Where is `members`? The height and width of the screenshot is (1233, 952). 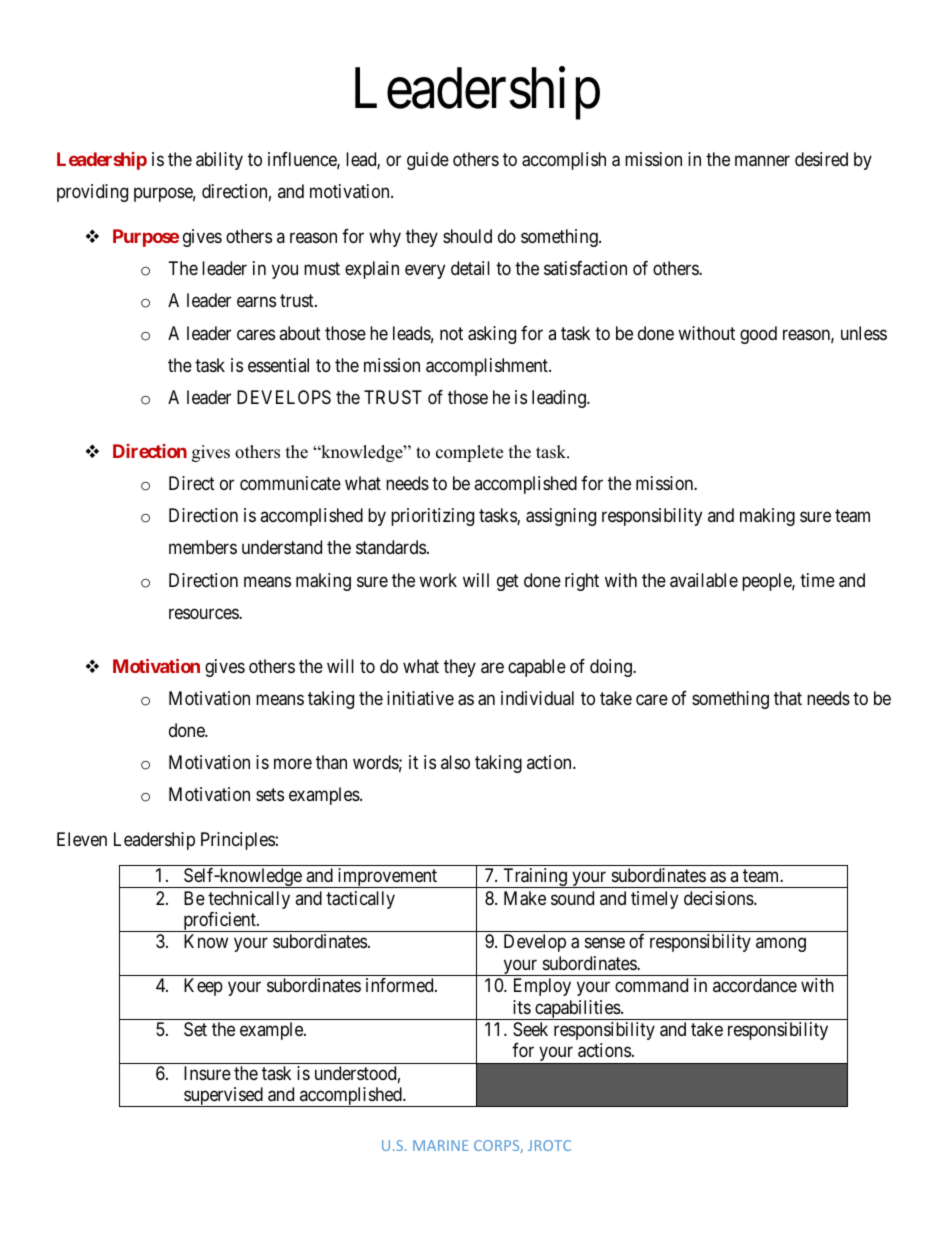
members is located at coordinates (203, 547).
